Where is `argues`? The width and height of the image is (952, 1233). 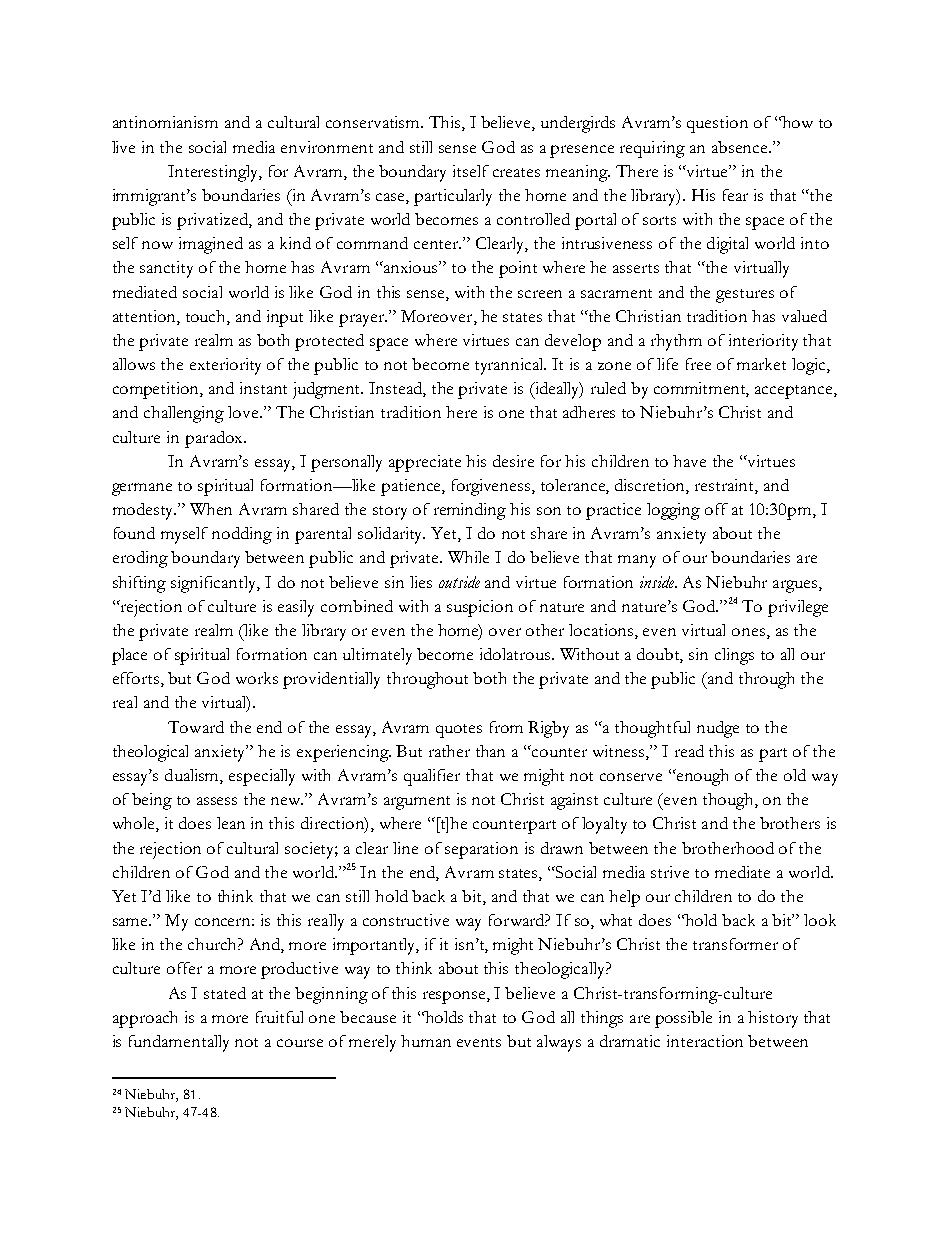
argues is located at coordinates (796, 586).
